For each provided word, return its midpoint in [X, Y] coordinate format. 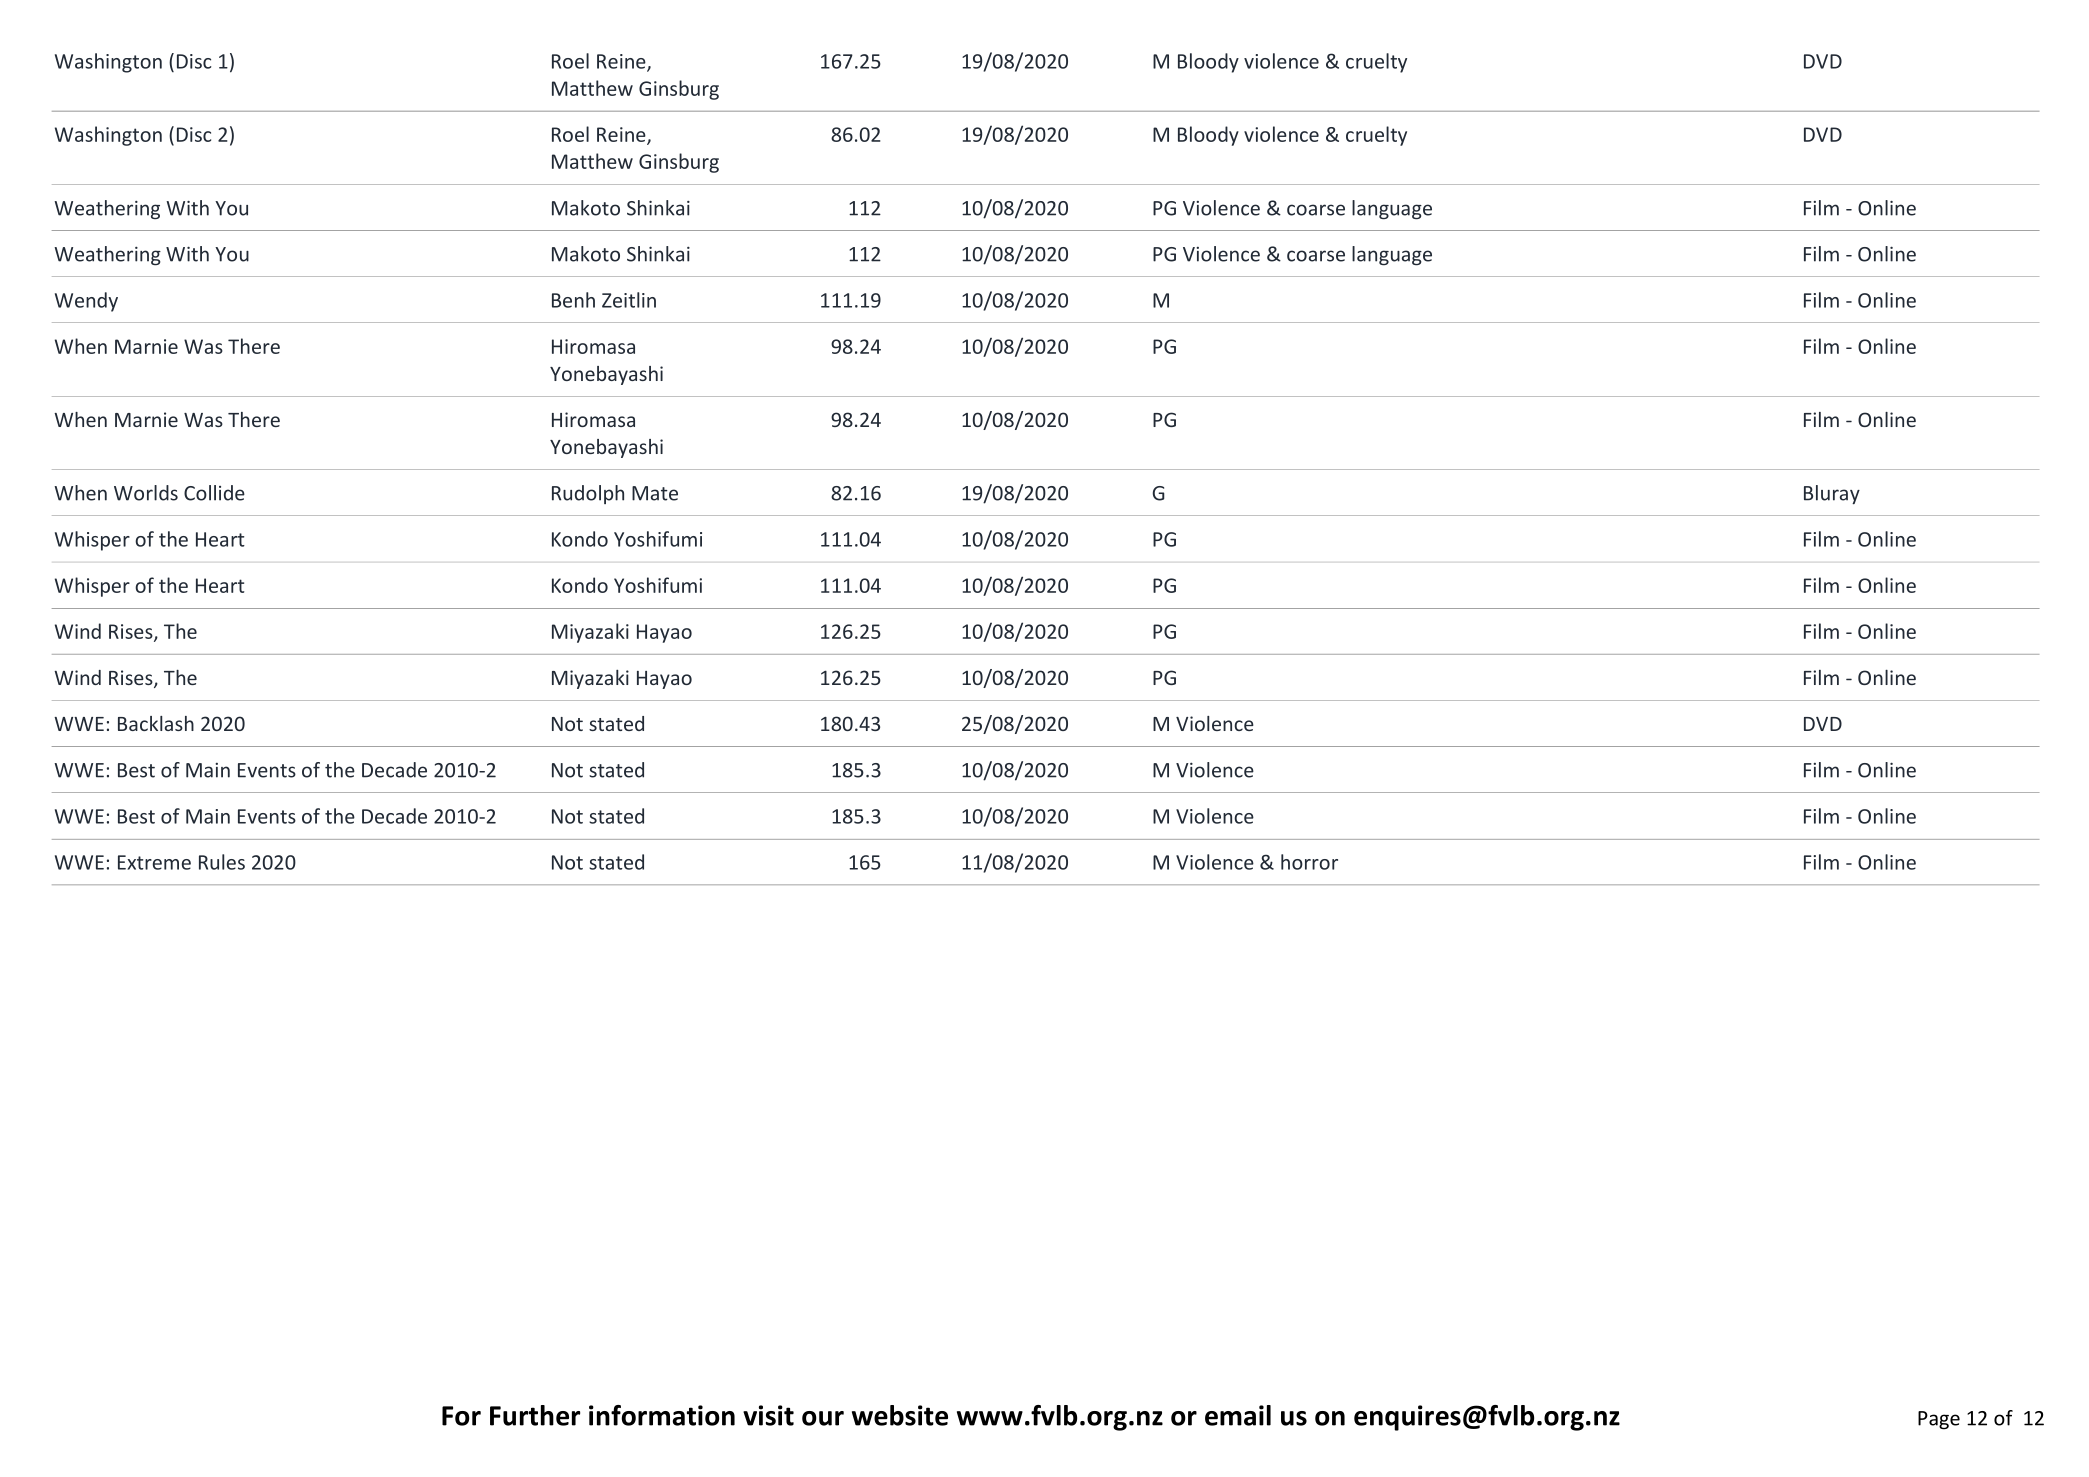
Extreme [154, 862]
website [900, 1415]
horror [1309, 862]
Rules [222, 862]
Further [535, 1415]
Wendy [86, 302]
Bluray [1832, 494]
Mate [655, 493]
